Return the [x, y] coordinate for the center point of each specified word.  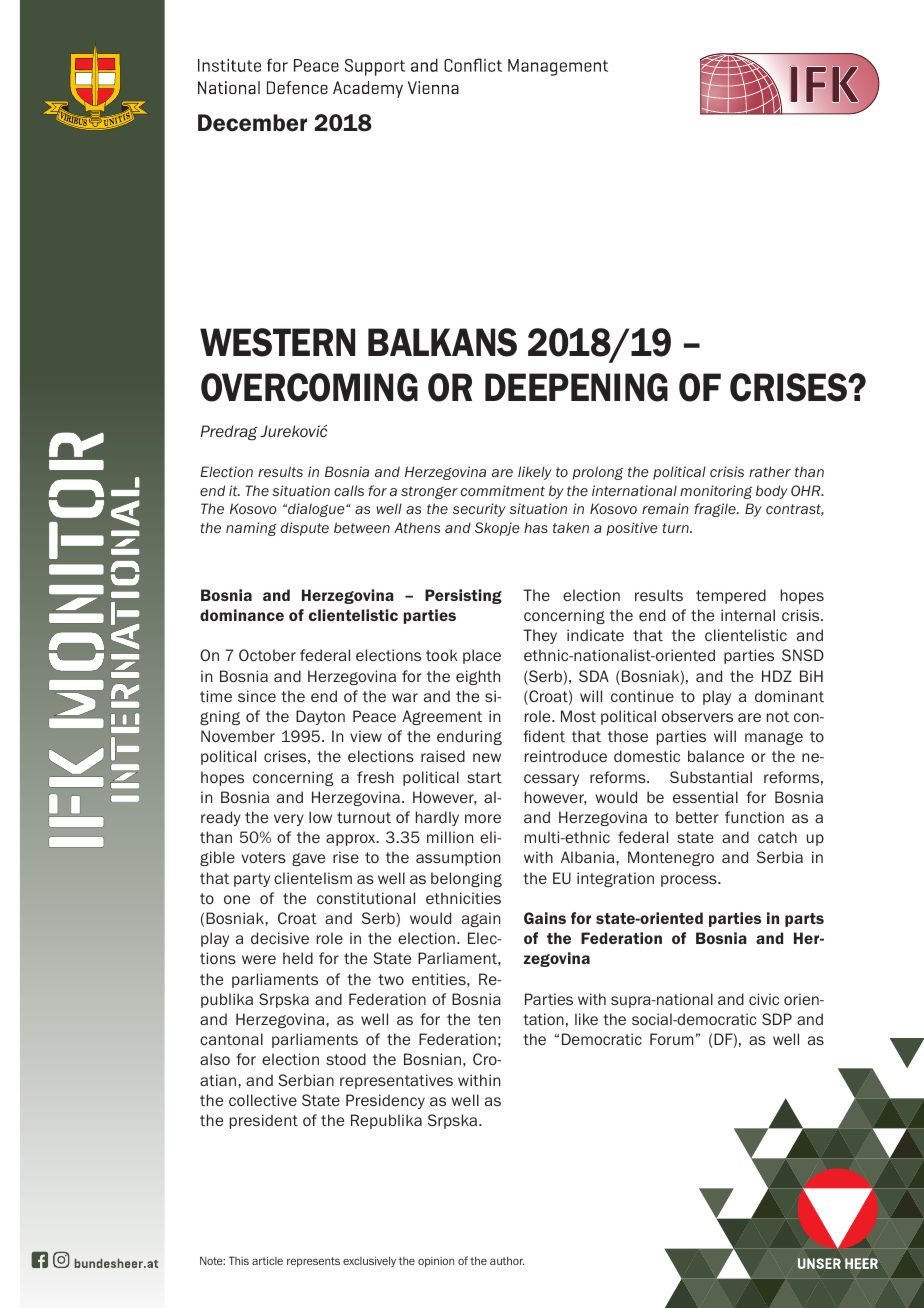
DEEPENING [576, 387]
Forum [671, 1039]
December [252, 123]
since [257, 696]
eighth [478, 677]
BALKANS [442, 342]
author [507, 1260]
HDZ [777, 676]
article [267, 1260]
